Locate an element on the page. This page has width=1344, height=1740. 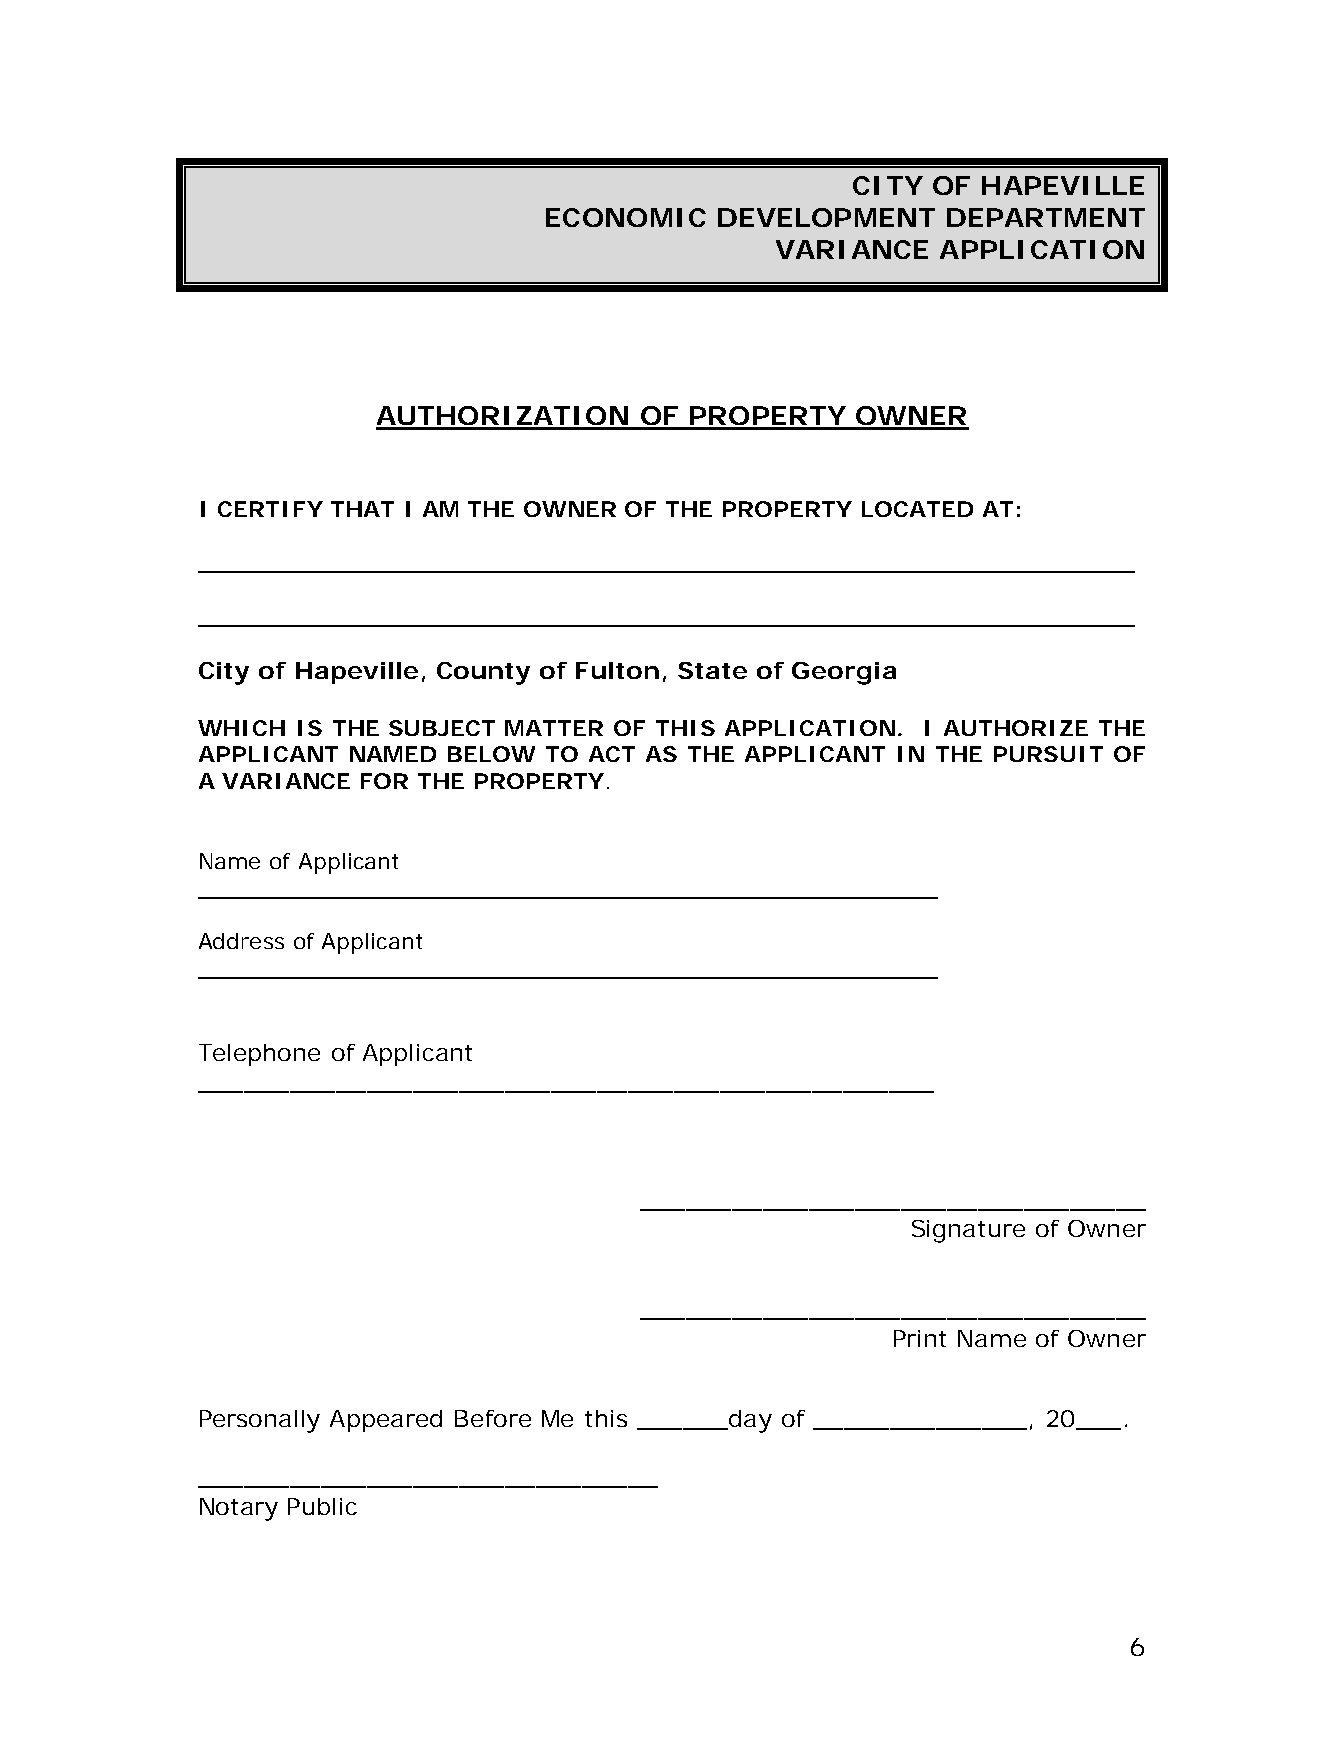
ECONOMIC is located at coordinates (626, 217).
